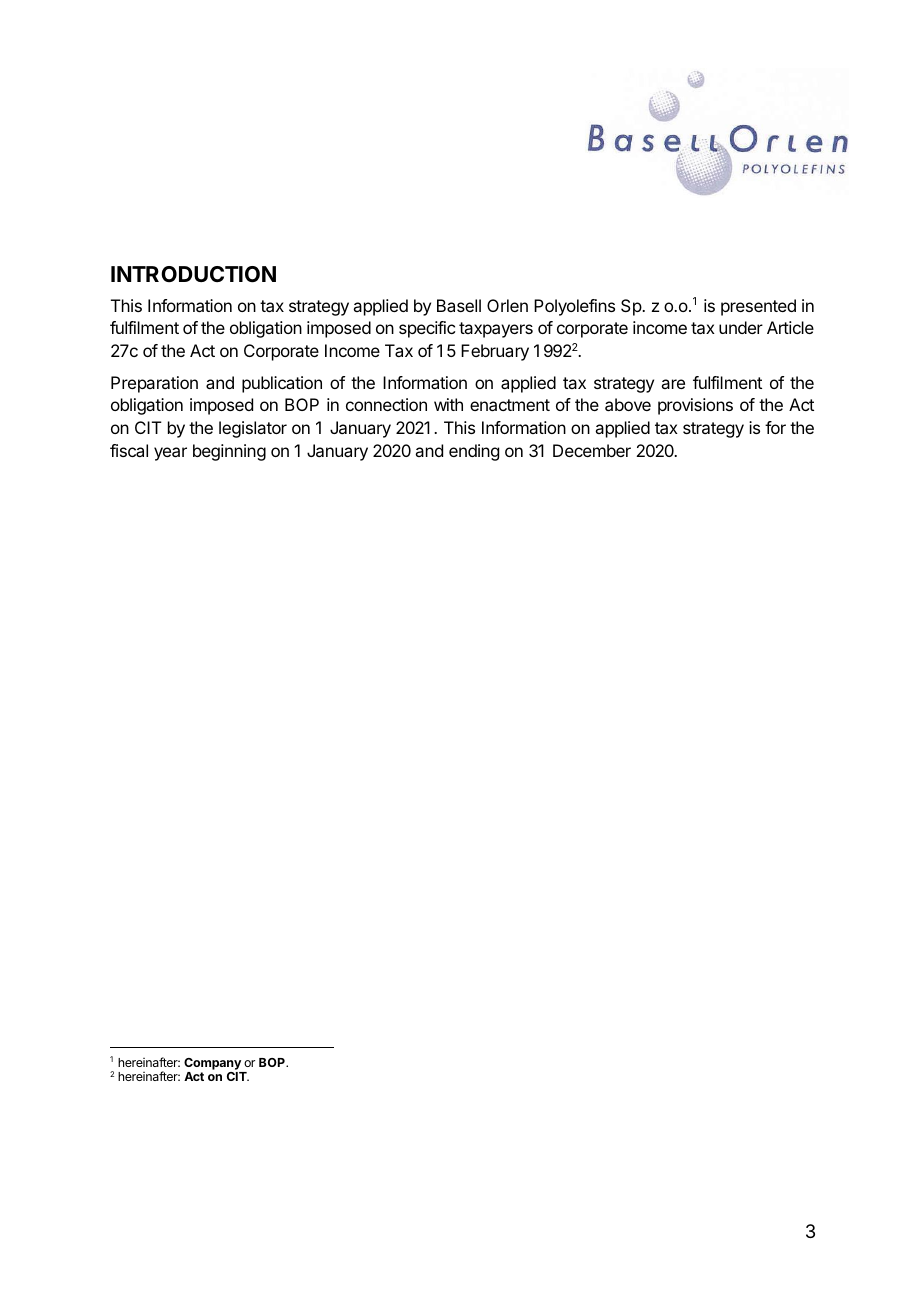  I want to click on presented, so click(758, 307).
